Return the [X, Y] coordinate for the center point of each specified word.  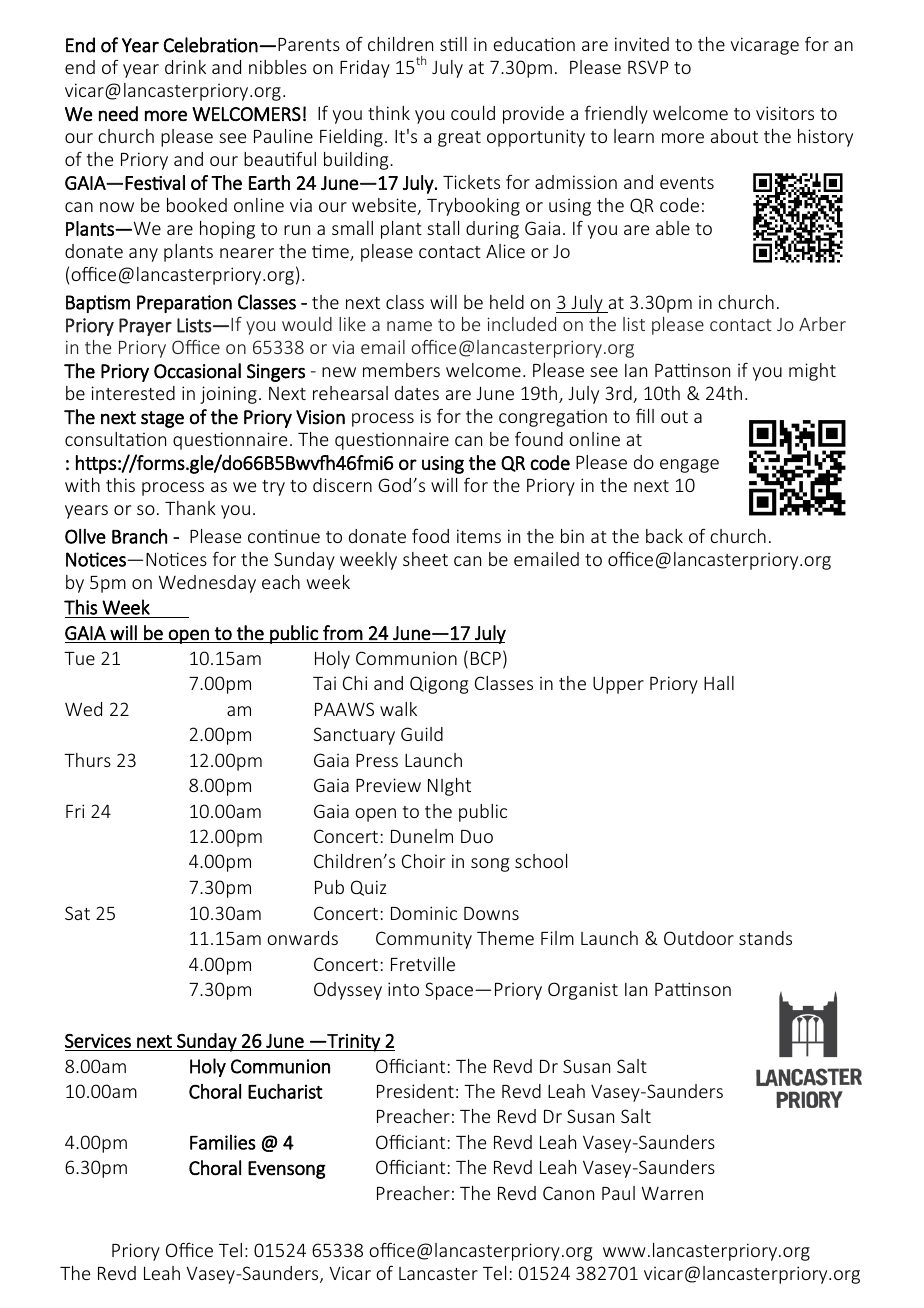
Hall [719, 683]
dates [417, 393]
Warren [672, 1193]
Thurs [87, 760]
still [453, 44]
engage [689, 466]
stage [162, 419]
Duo [477, 836]
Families [223, 1142]
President [415, 1091]
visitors [785, 113]
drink [185, 67]
